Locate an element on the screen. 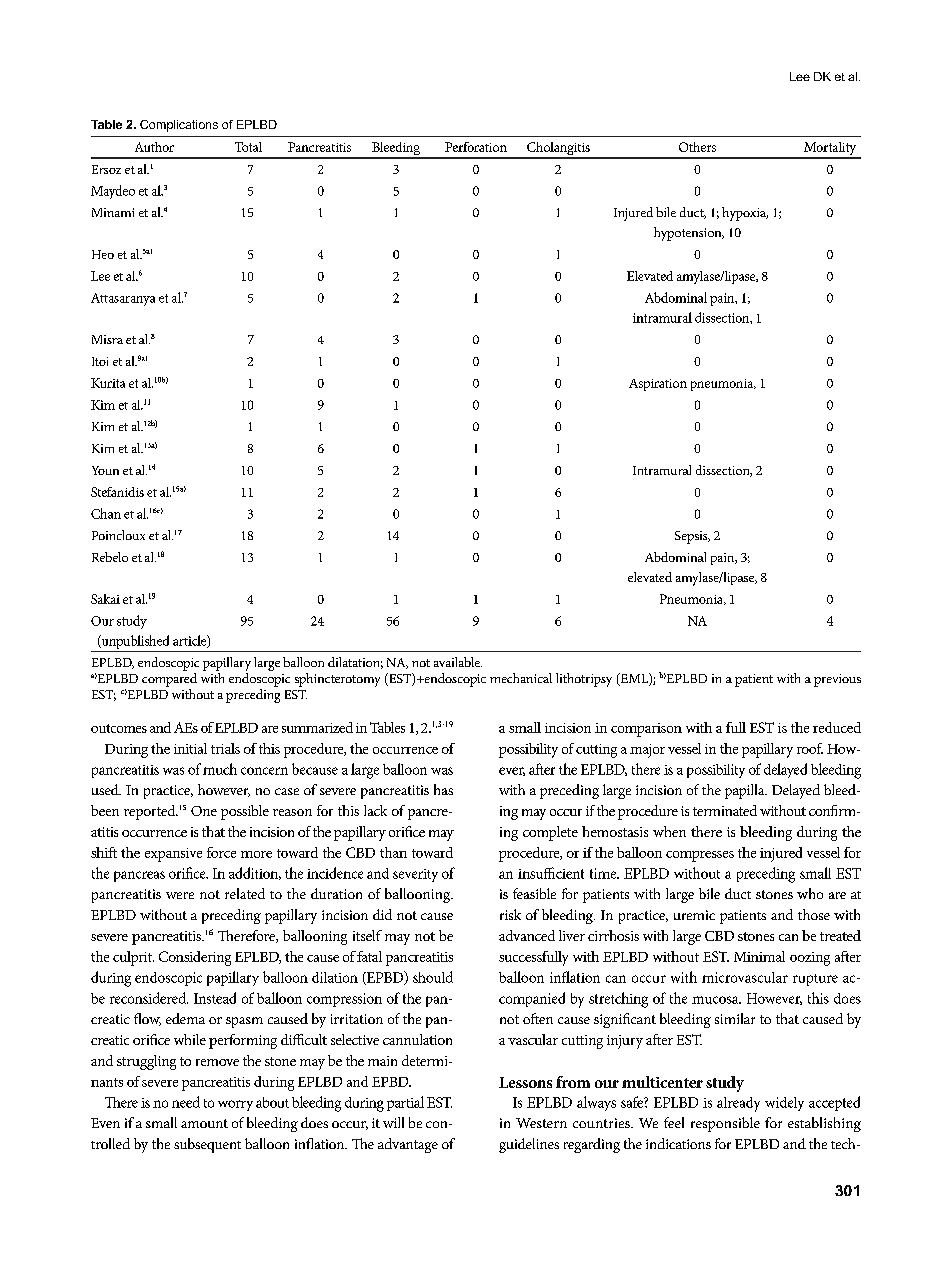 Image resolution: width=952 pixels, height=1271 pixels. amount is located at coordinates (204, 1123).
